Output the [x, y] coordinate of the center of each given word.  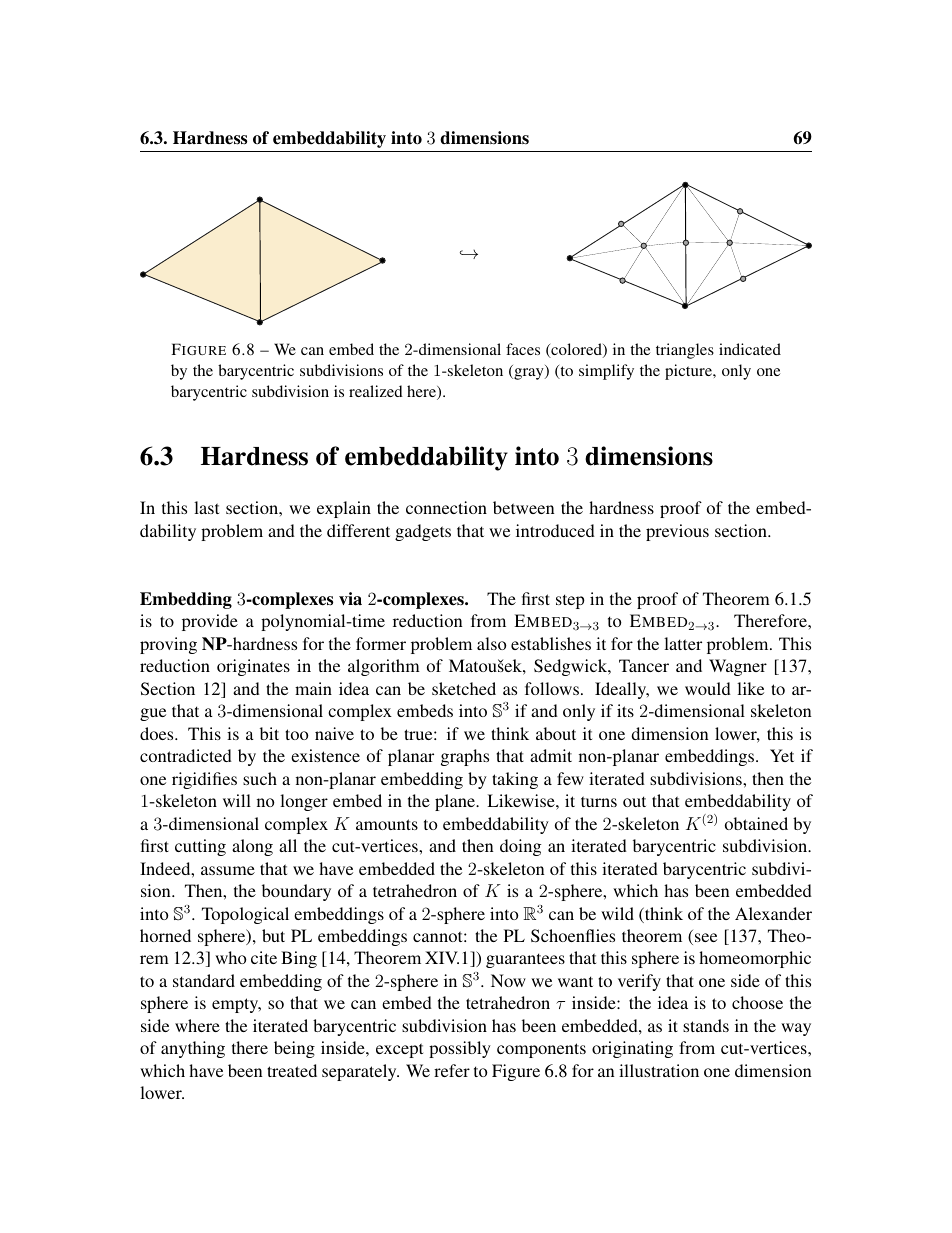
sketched [464, 688]
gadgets [423, 532]
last [206, 507]
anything [193, 1049]
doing [520, 847]
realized [376, 391]
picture [689, 372]
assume [228, 870]
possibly [460, 1049]
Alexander [773, 913]
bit [269, 733]
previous [677, 532]
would [708, 688]
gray [529, 374]
